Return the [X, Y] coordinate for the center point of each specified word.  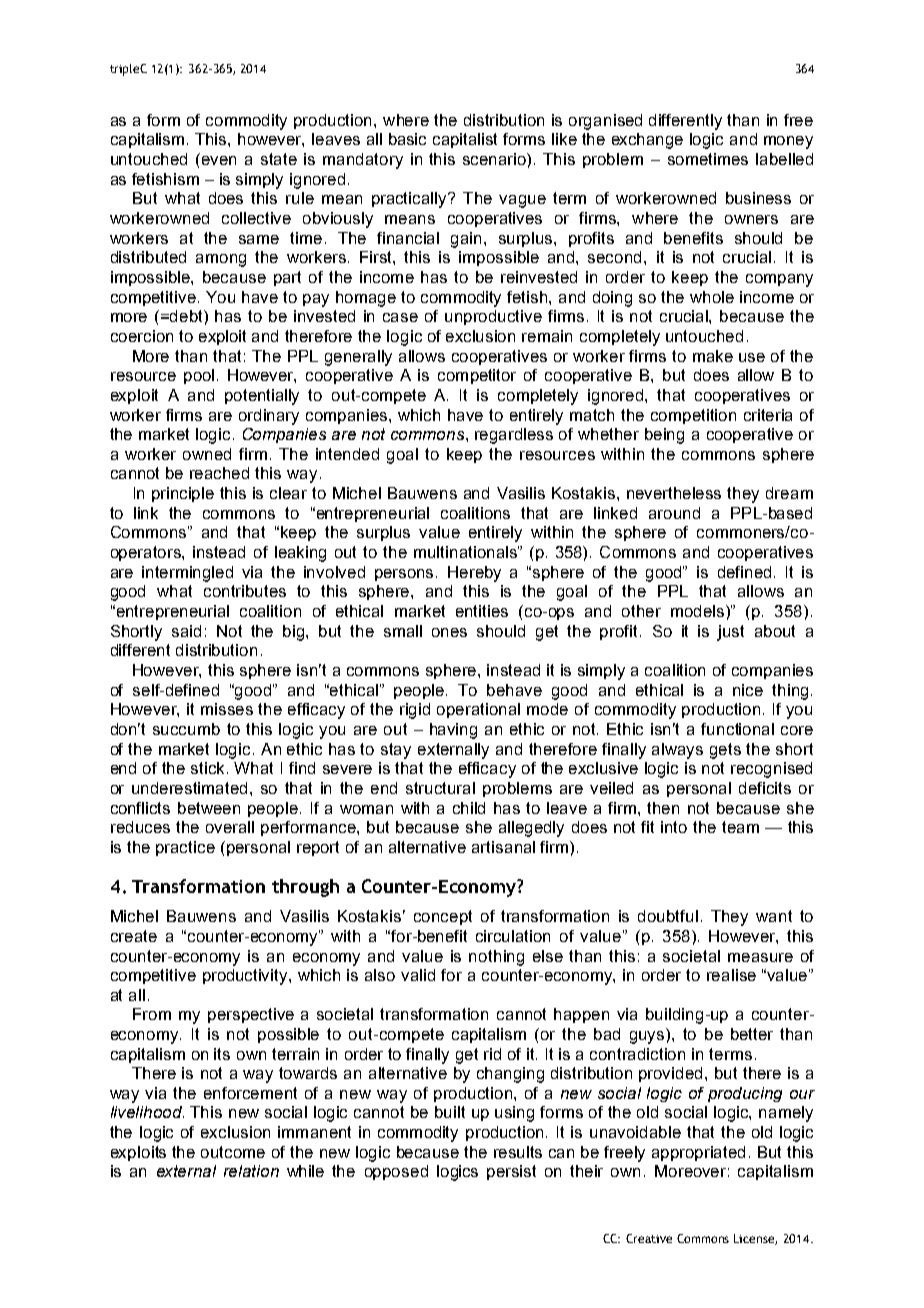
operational [478, 710]
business [758, 198]
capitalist [465, 140]
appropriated [698, 1153]
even [219, 160]
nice [748, 690]
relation [251, 1171]
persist [511, 1172]
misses [227, 709]
